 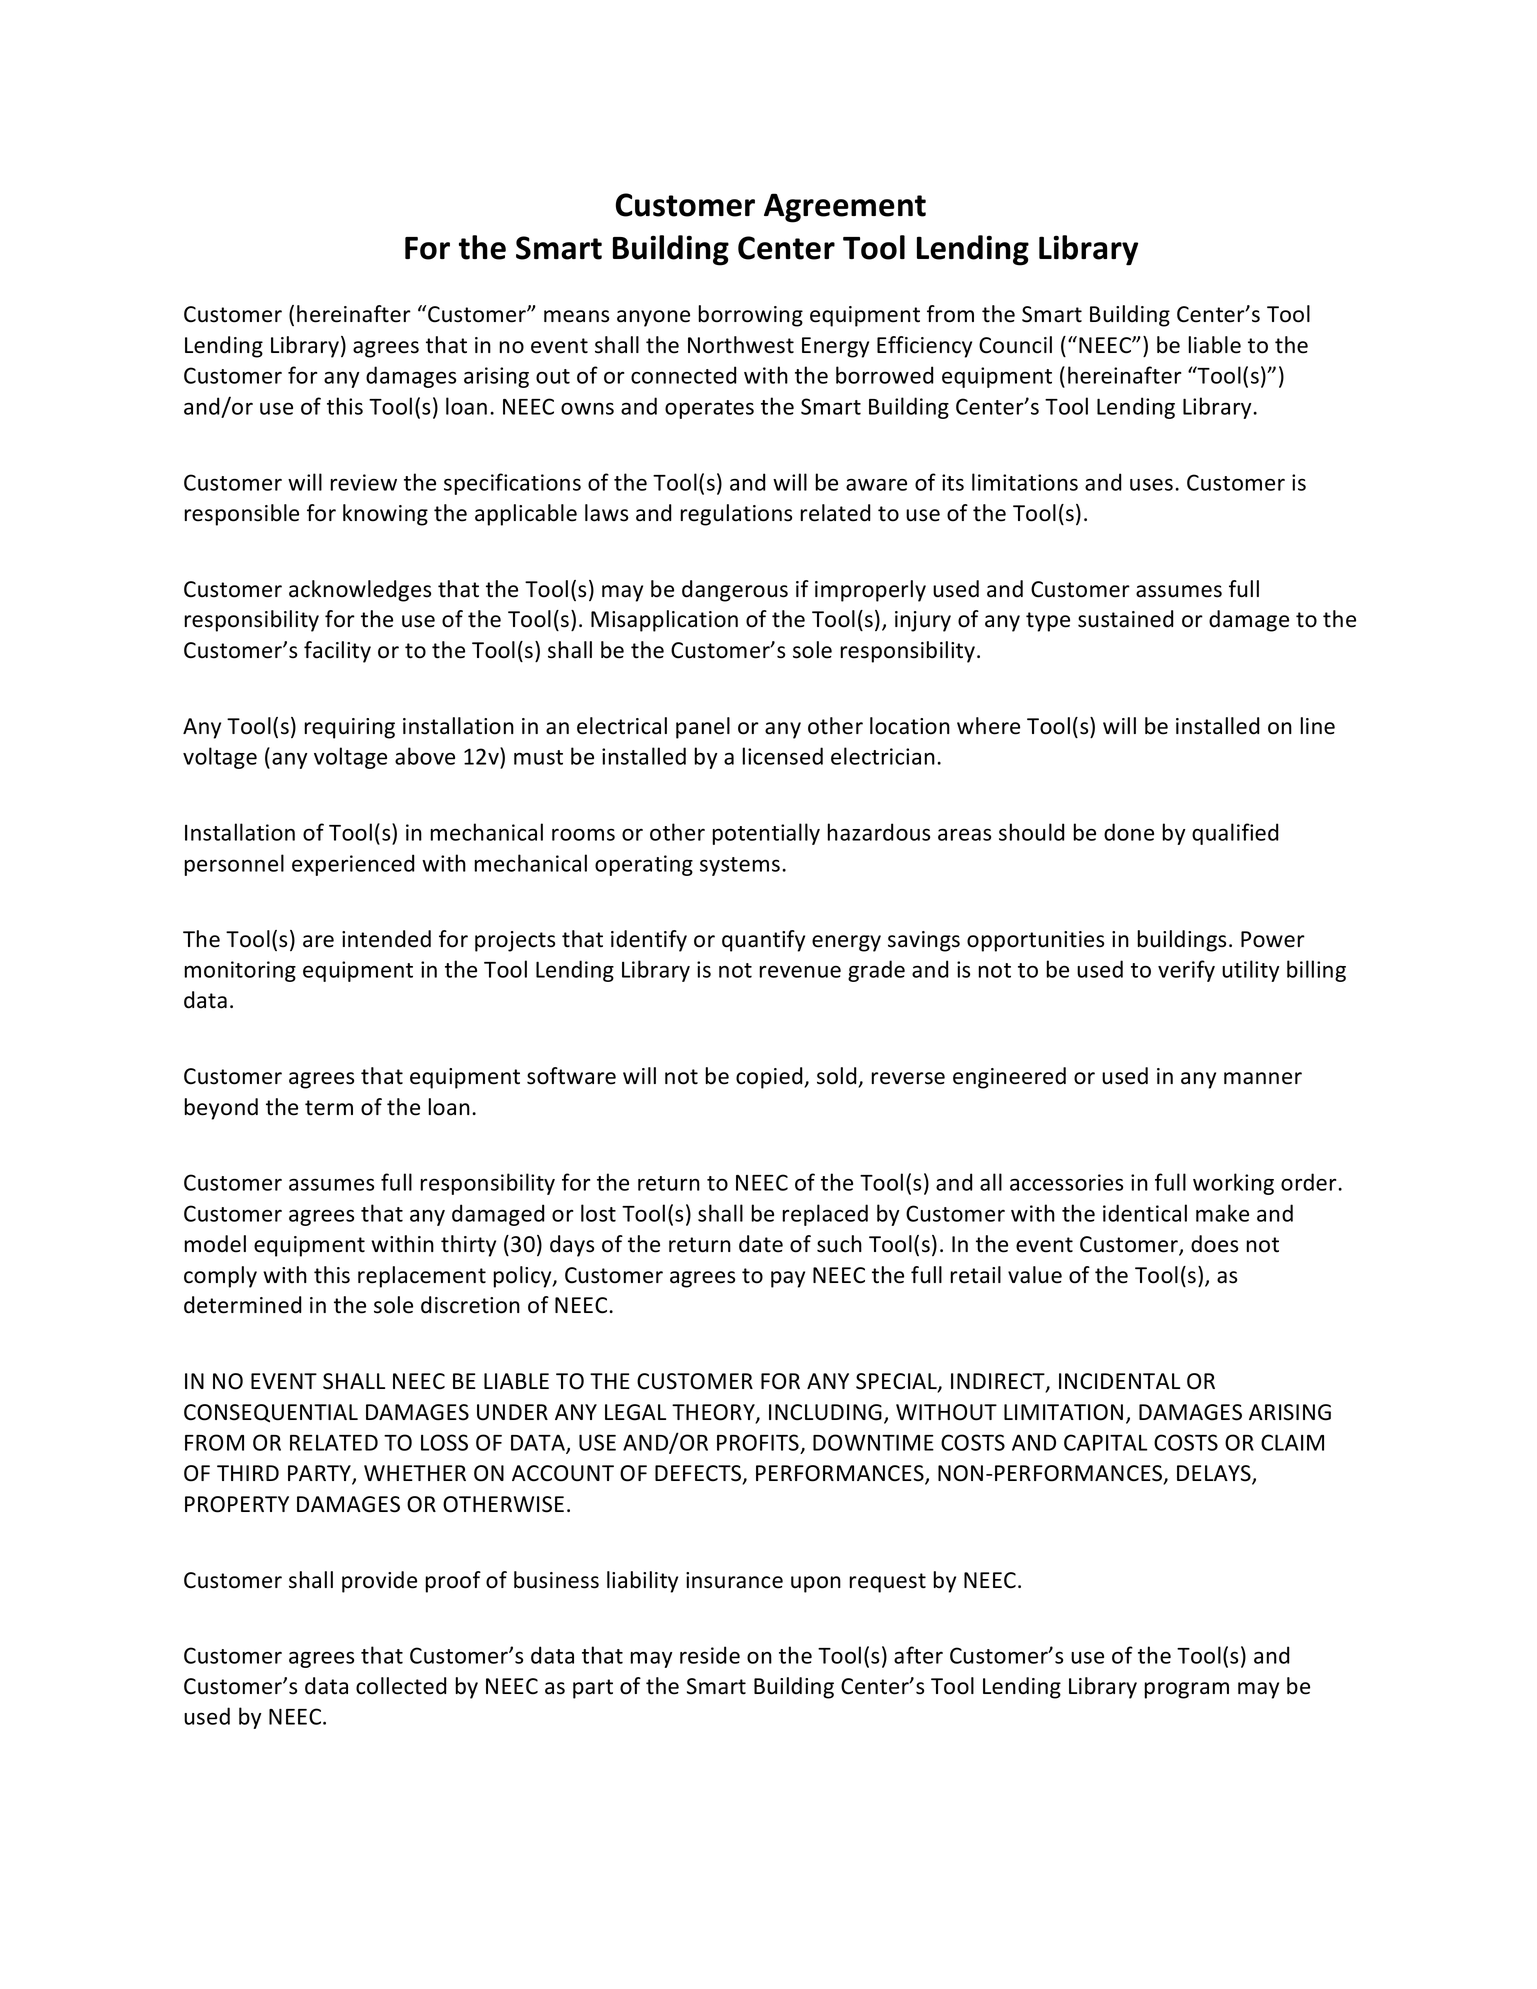 I want to click on collected, so click(x=401, y=1686).
